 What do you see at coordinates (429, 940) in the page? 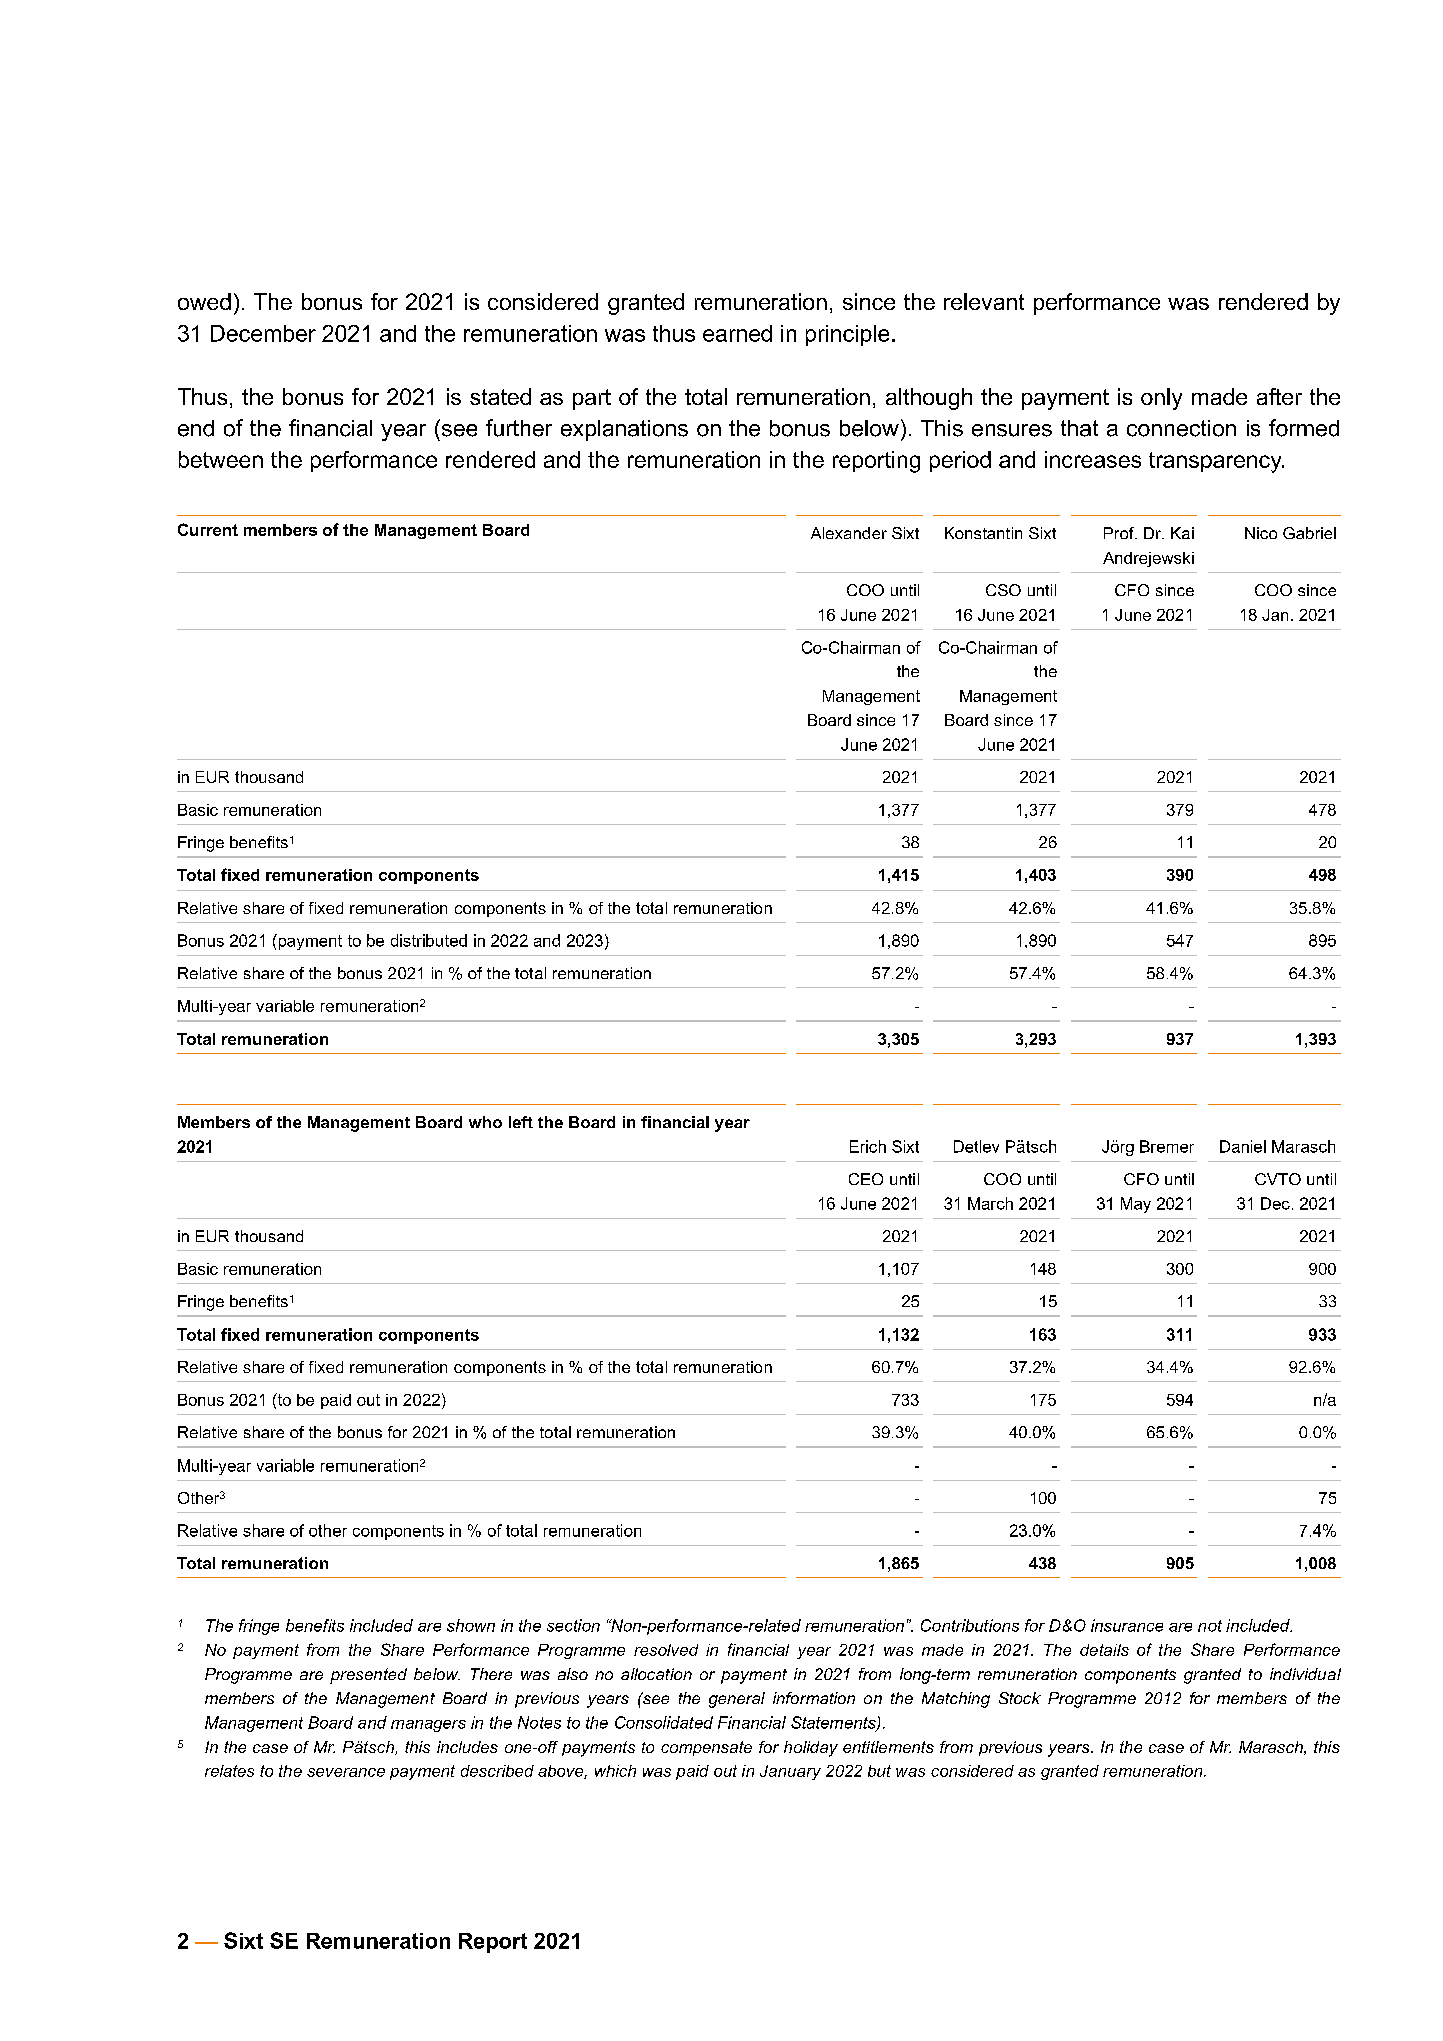
I see `distributed` at bounding box center [429, 940].
